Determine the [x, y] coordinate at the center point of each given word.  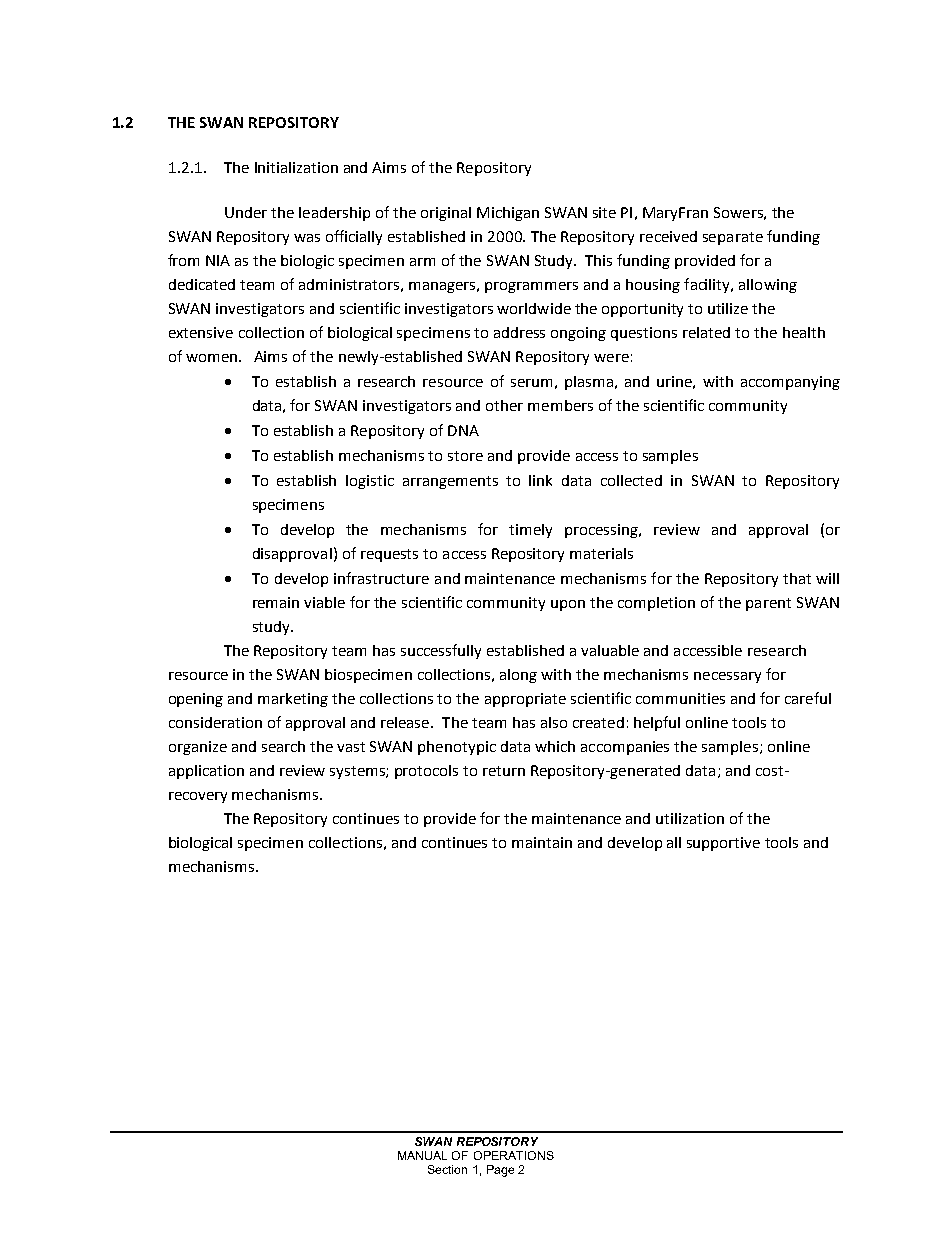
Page [500, 1171]
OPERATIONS [514, 1155]
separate [733, 238]
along [518, 676]
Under [246, 212]
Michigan [508, 214]
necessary [727, 677]
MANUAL [422, 1155]
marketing [293, 700]
